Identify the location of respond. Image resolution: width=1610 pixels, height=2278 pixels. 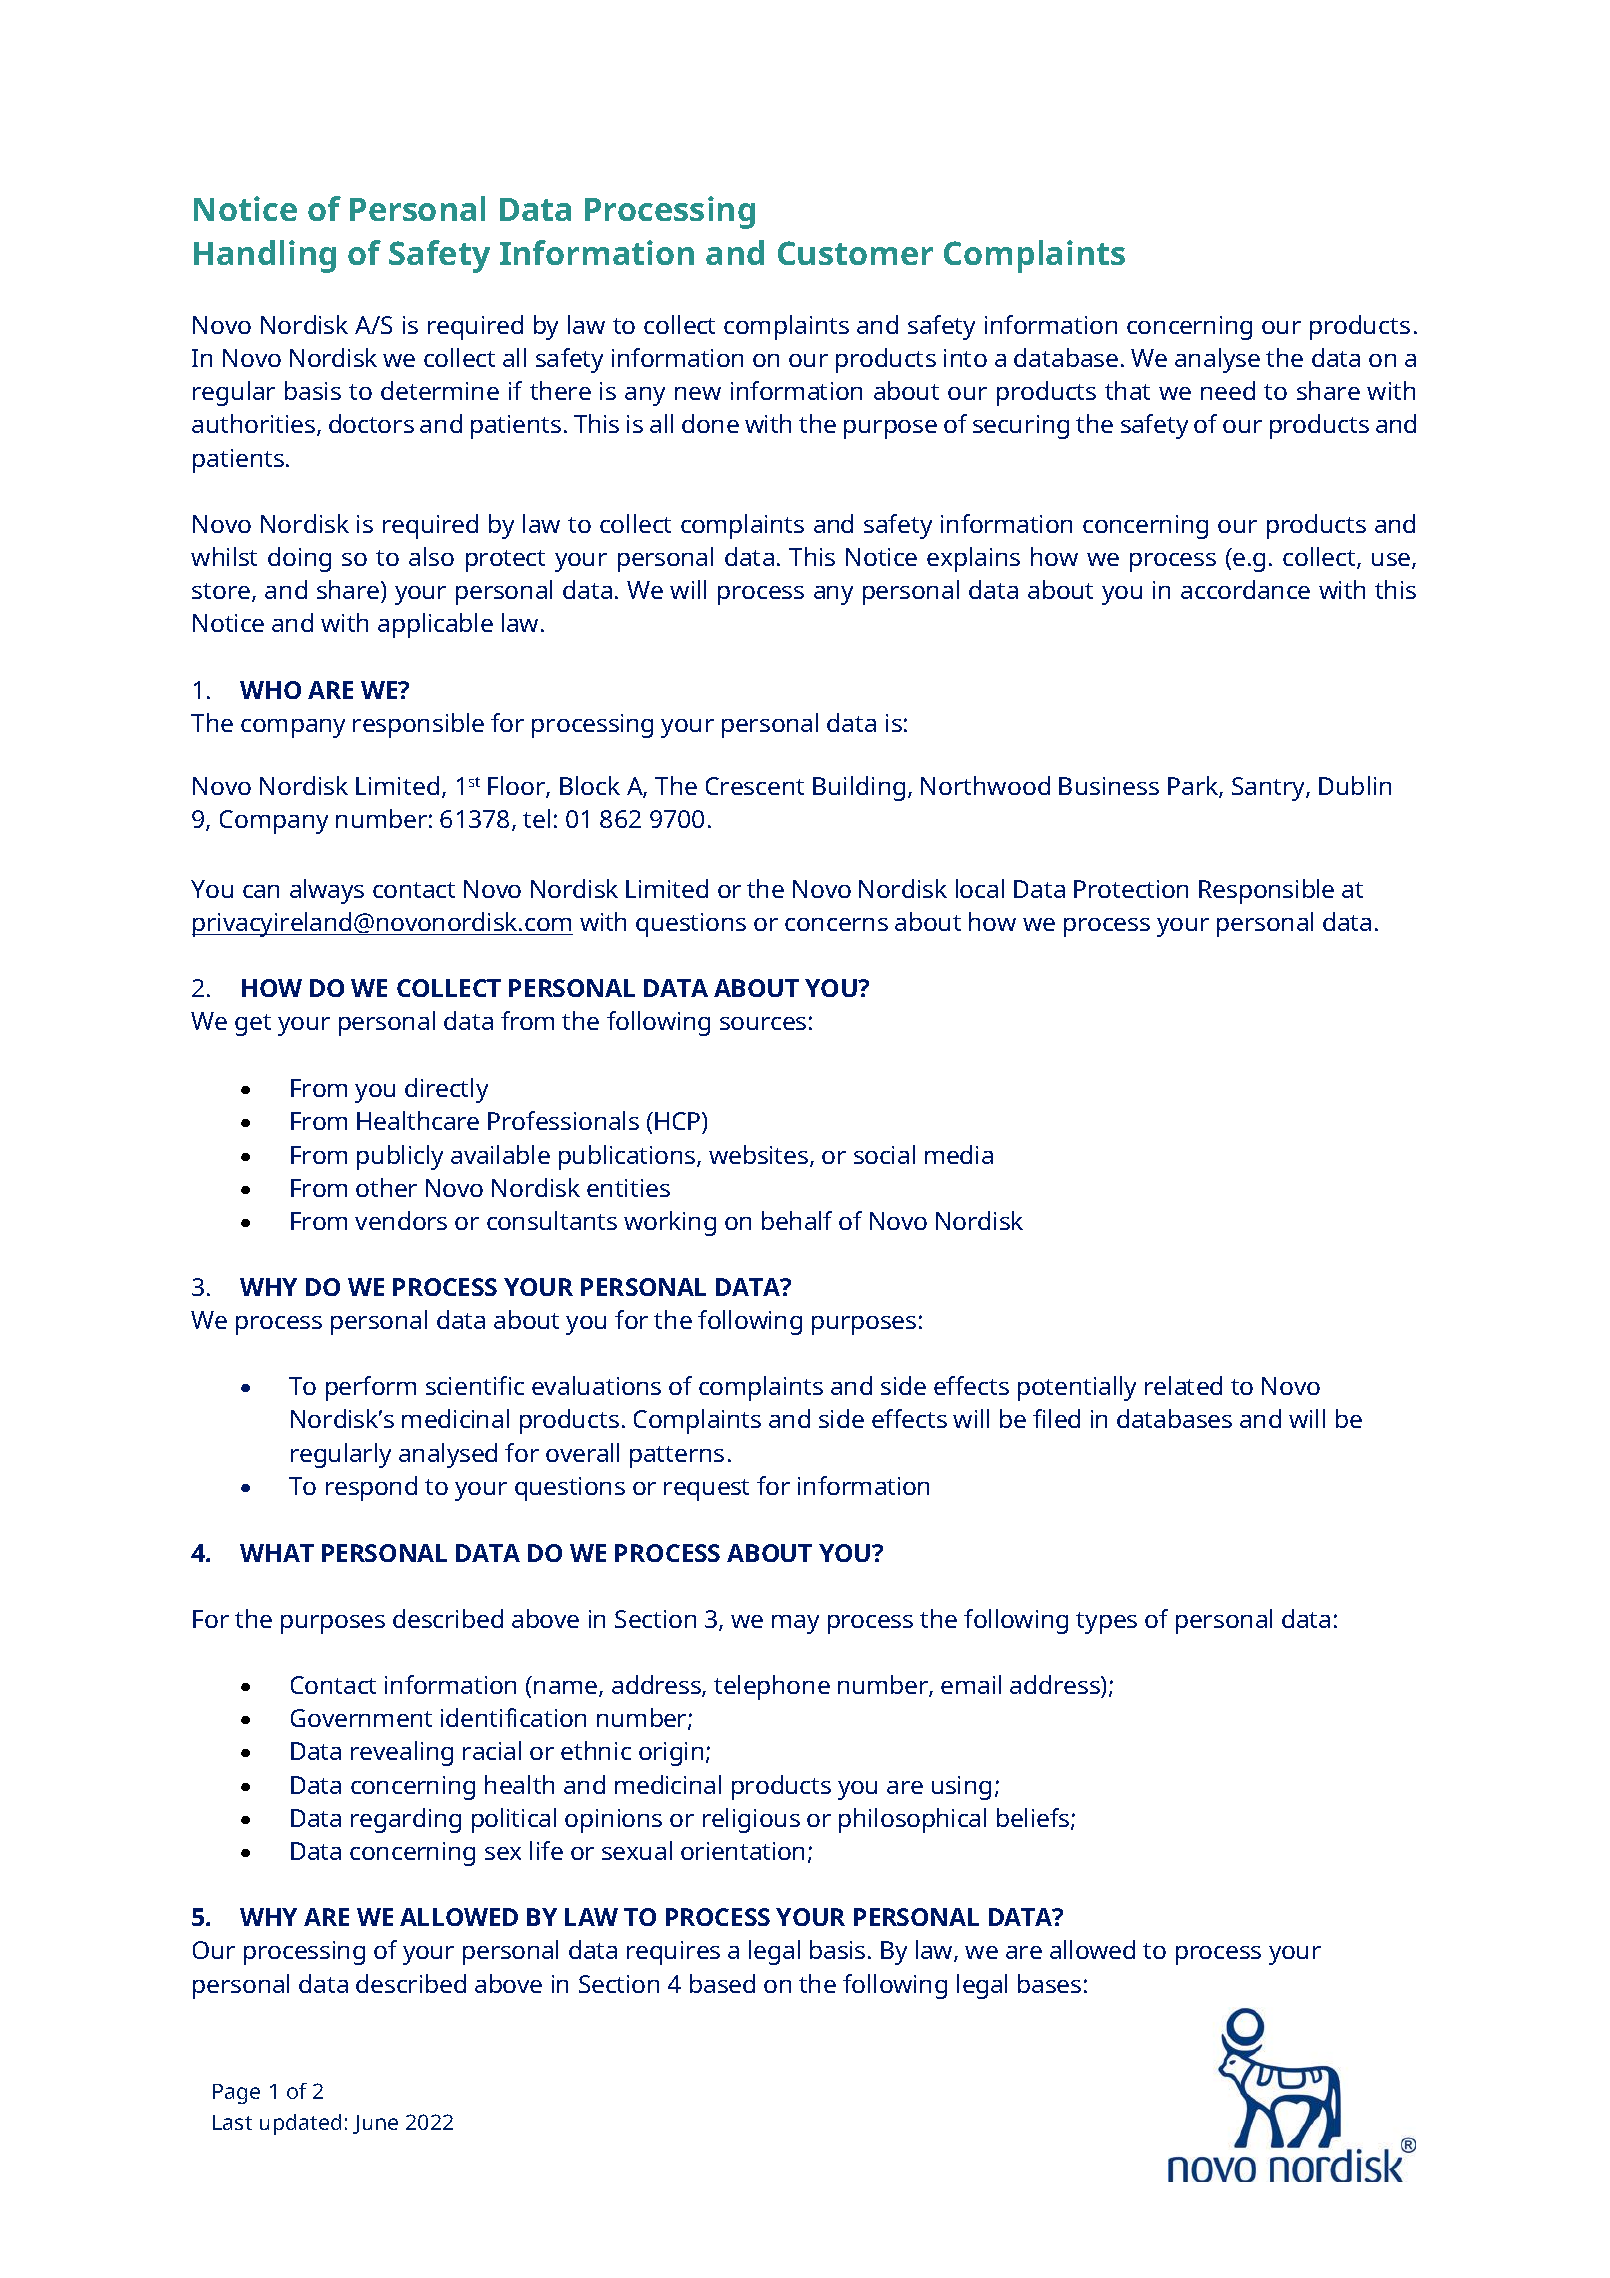
(371, 1488).
